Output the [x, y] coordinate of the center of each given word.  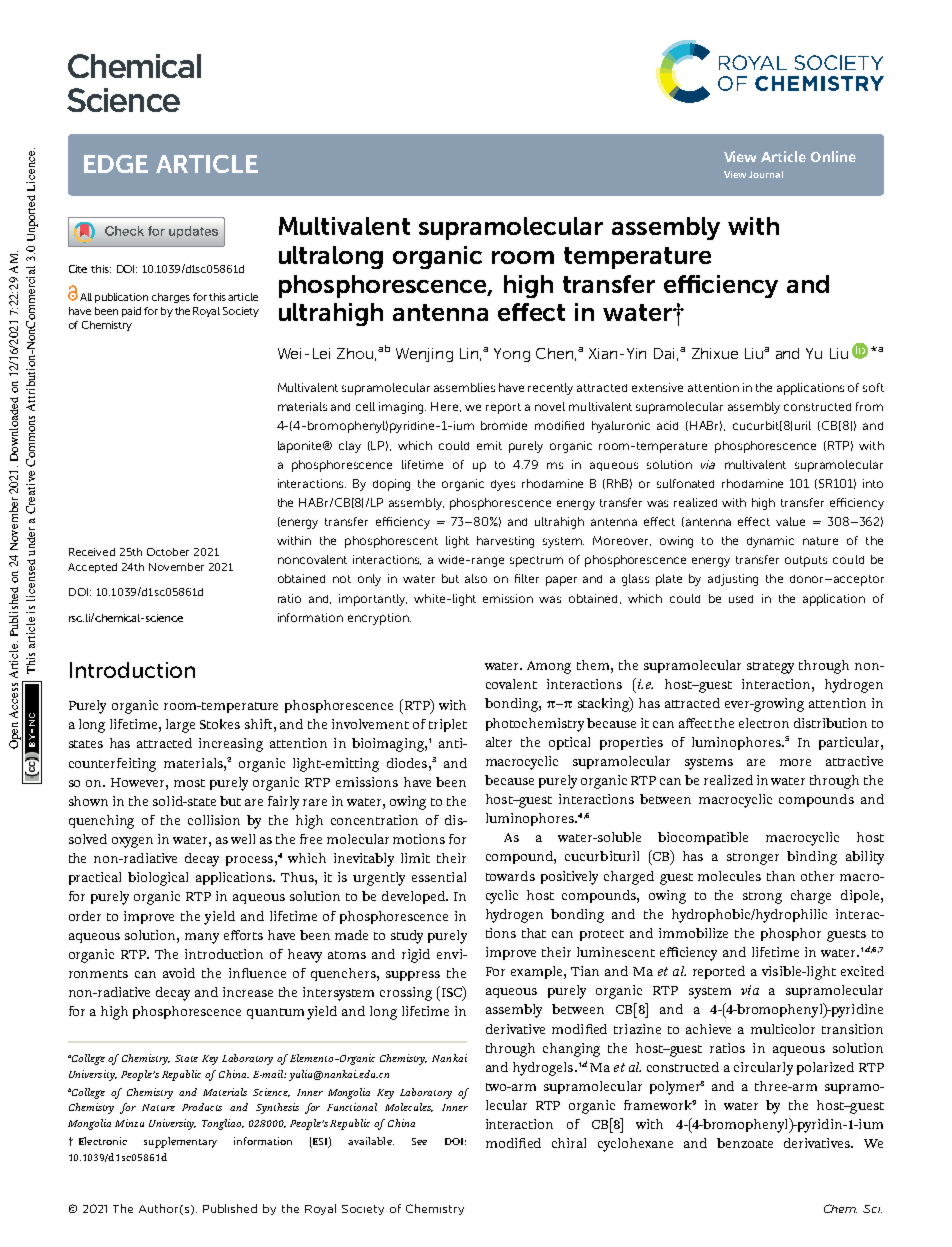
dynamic [770, 542]
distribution [830, 723]
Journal [766, 174]
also [476, 578]
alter [499, 742]
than [781, 876]
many [202, 938]
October [168, 552]
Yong [512, 355]
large [180, 726]
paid [131, 312]
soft [873, 387]
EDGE [116, 164]
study [407, 937]
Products [202, 1107]
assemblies [464, 387]
